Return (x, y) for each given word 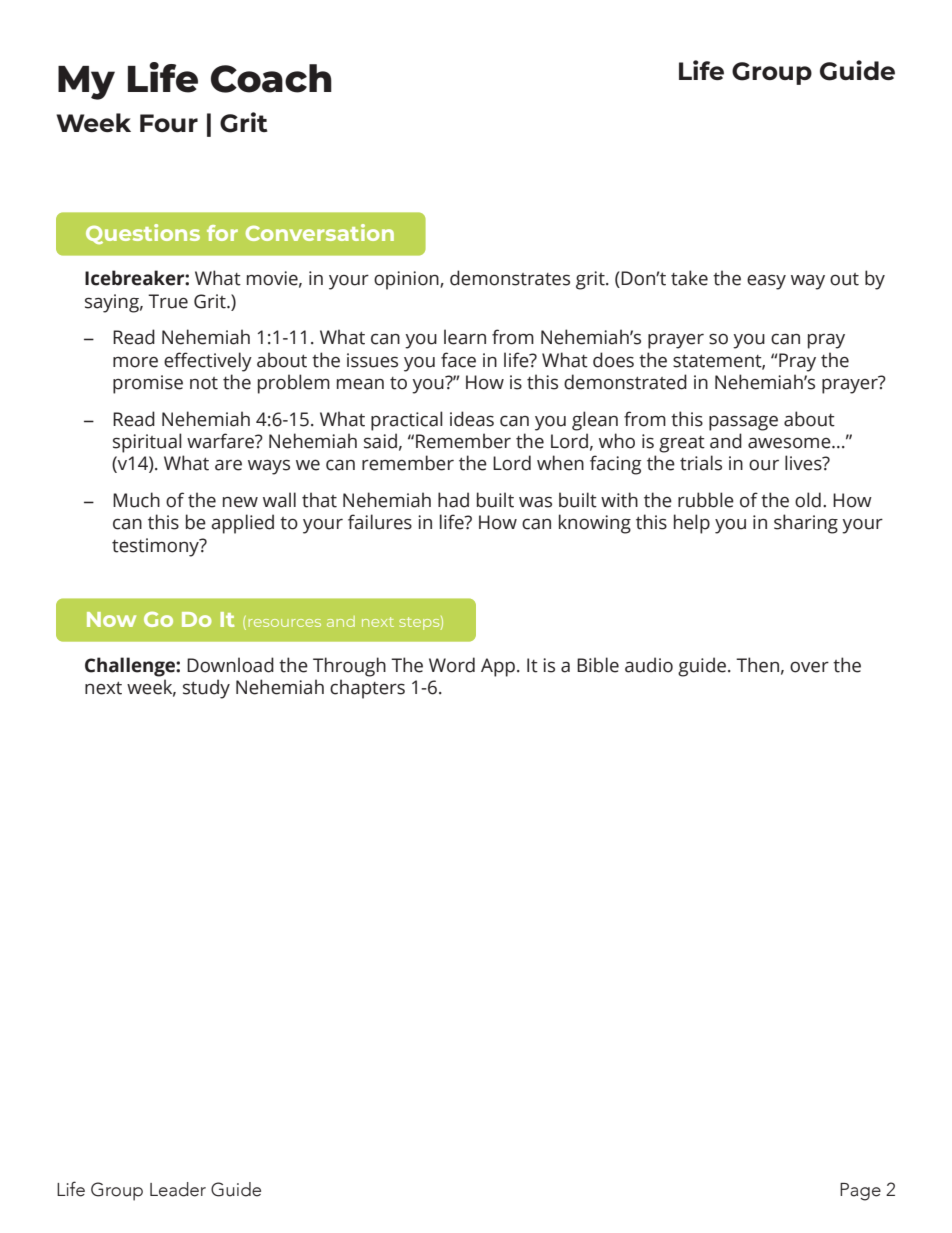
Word (452, 665)
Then (757, 665)
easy (766, 282)
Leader (178, 1189)
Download (230, 665)
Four (169, 123)
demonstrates (510, 278)
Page (860, 1192)
